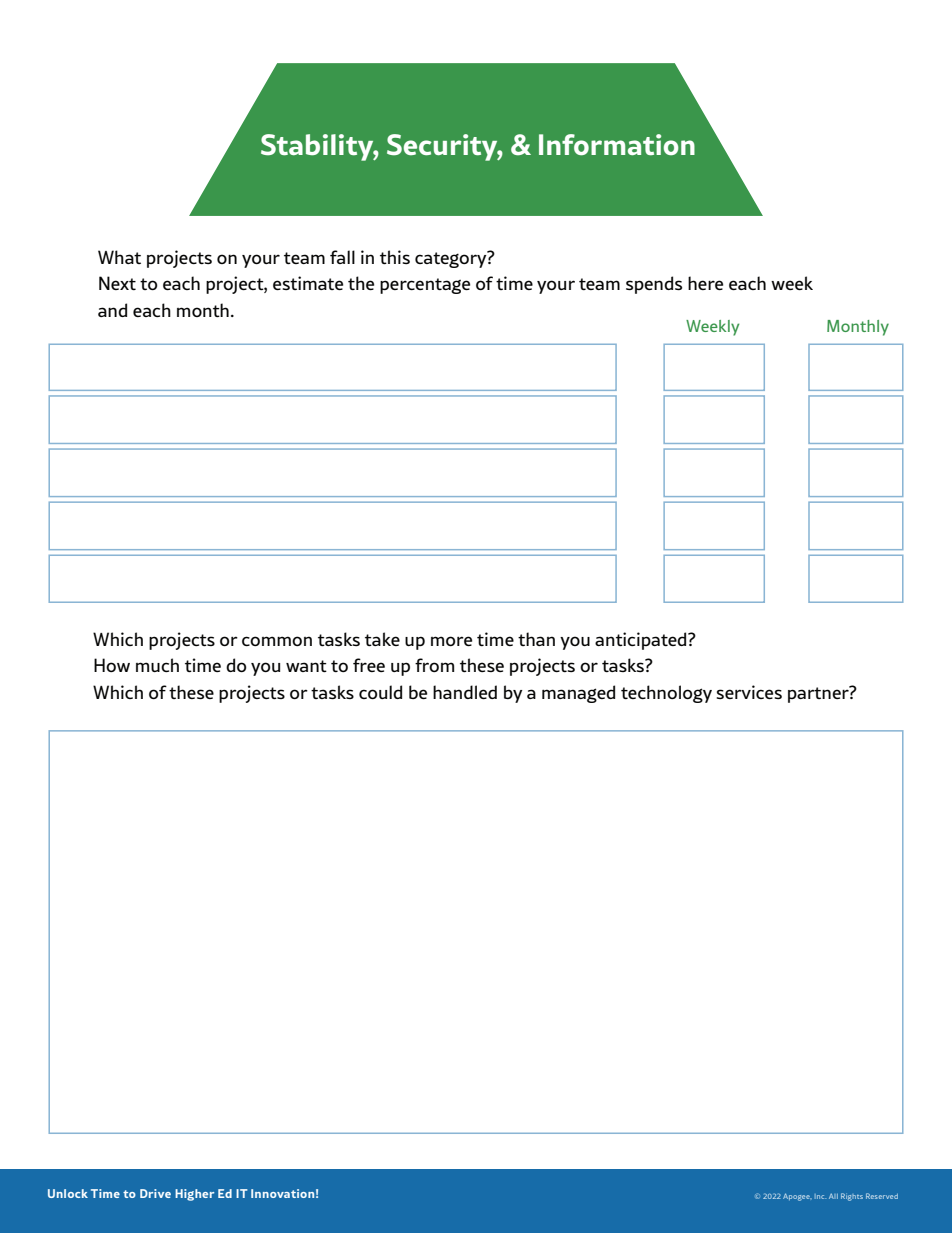  Describe the element at coordinates (395, 257) in the screenshot. I see `this` at that location.
